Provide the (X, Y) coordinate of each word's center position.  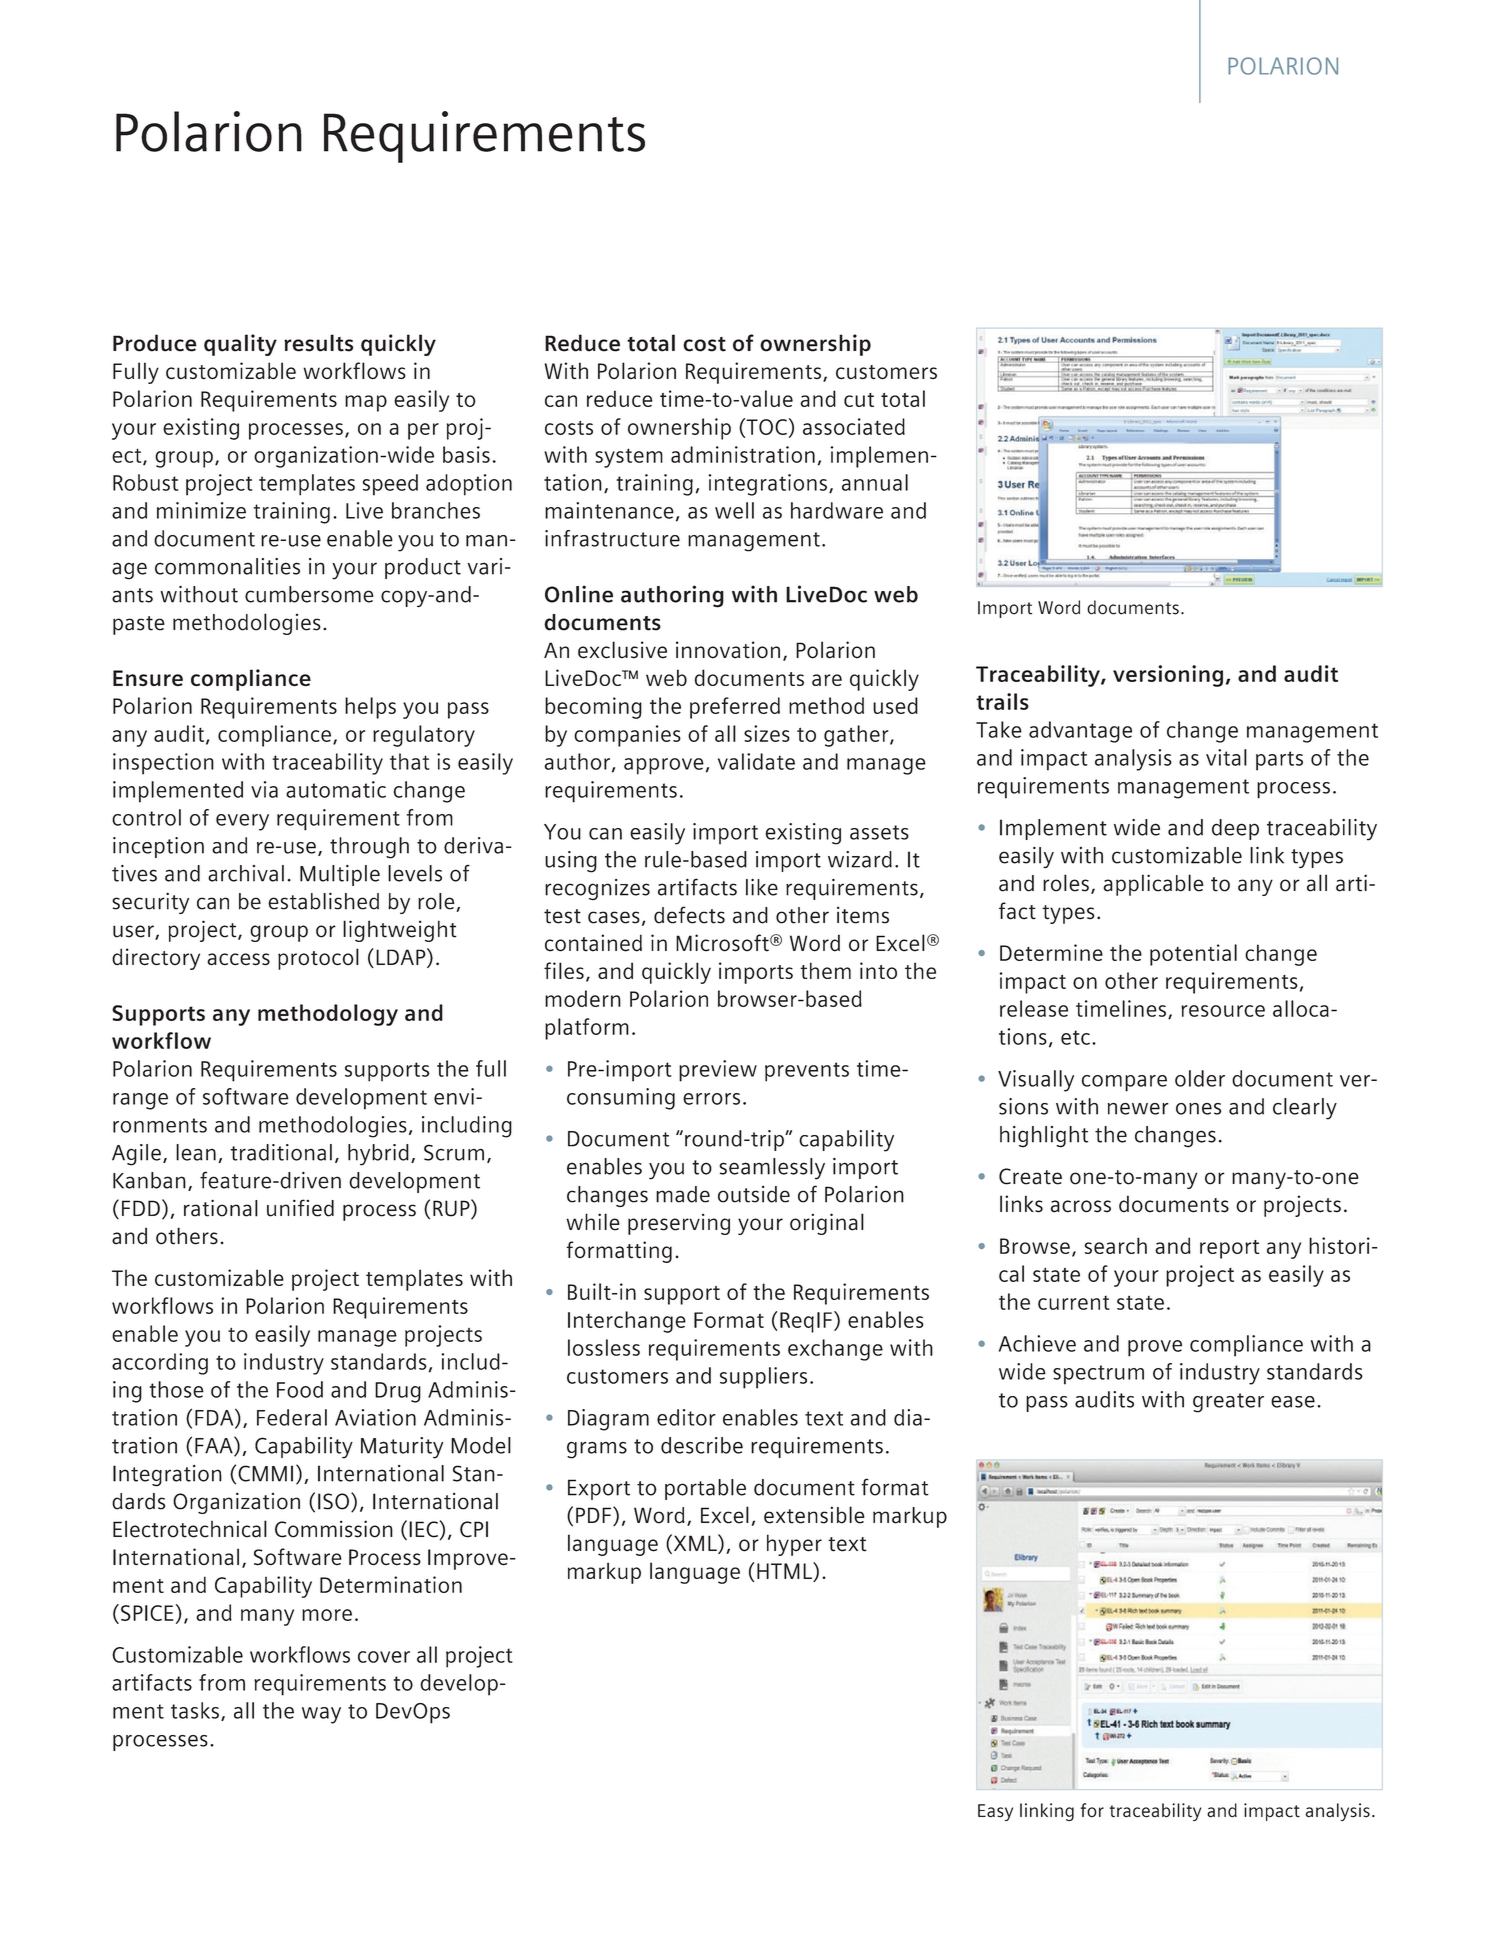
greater (1228, 1403)
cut (859, 400)
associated (854, 426)
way (321, 1715)
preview (718, 1071)
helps (370, 708)
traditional (281, 1152)
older (1200, 1078)
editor (686, 1417)
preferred (735, 708)
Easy (995, 1812)
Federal (292, 1417)
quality (240, 345)
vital (1226, 757)
